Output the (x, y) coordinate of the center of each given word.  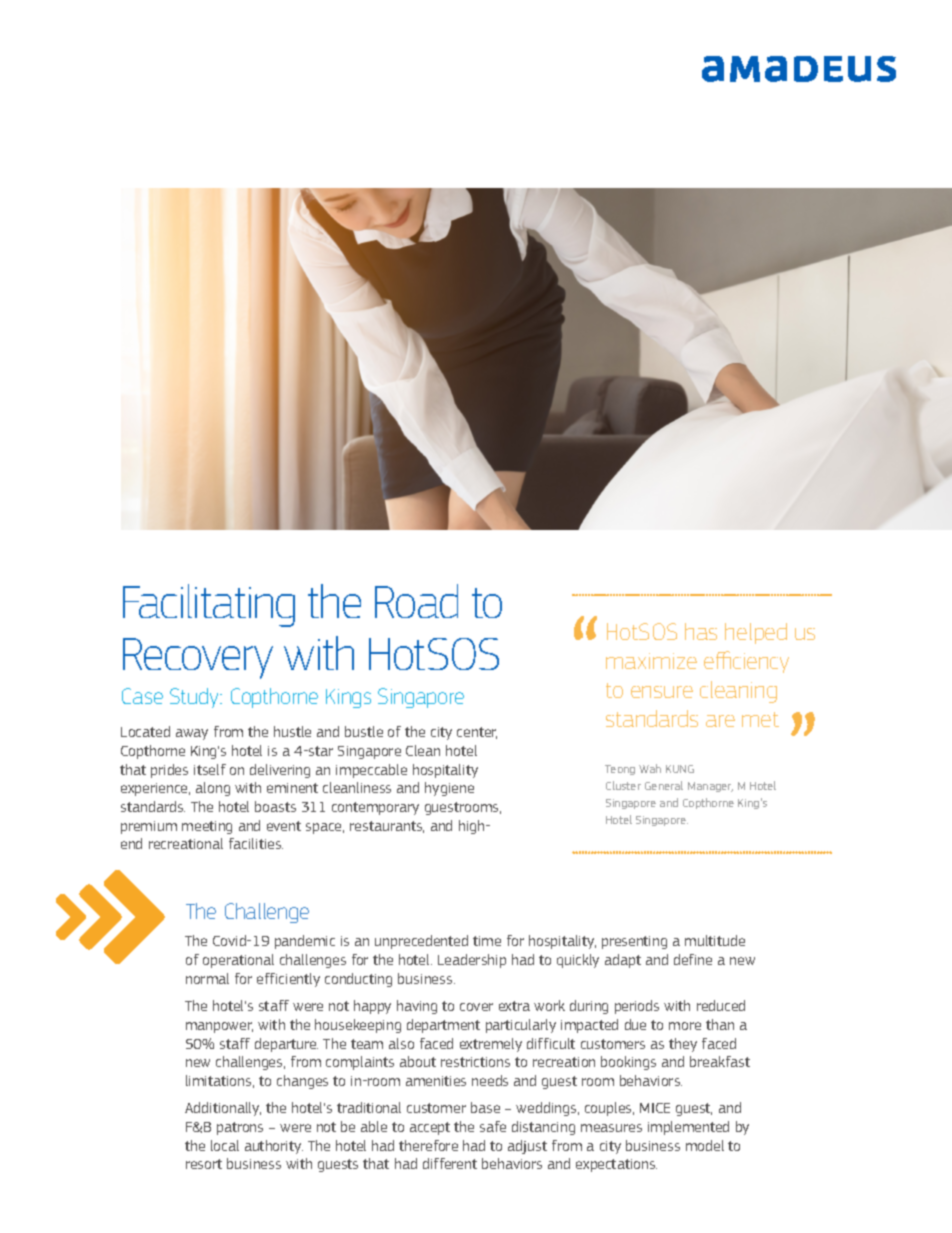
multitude (715, 940)
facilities (256, 843)
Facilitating (209, 605)
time (487, 941)
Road (416, 601)
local (225, 1145)
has (701, 631)
